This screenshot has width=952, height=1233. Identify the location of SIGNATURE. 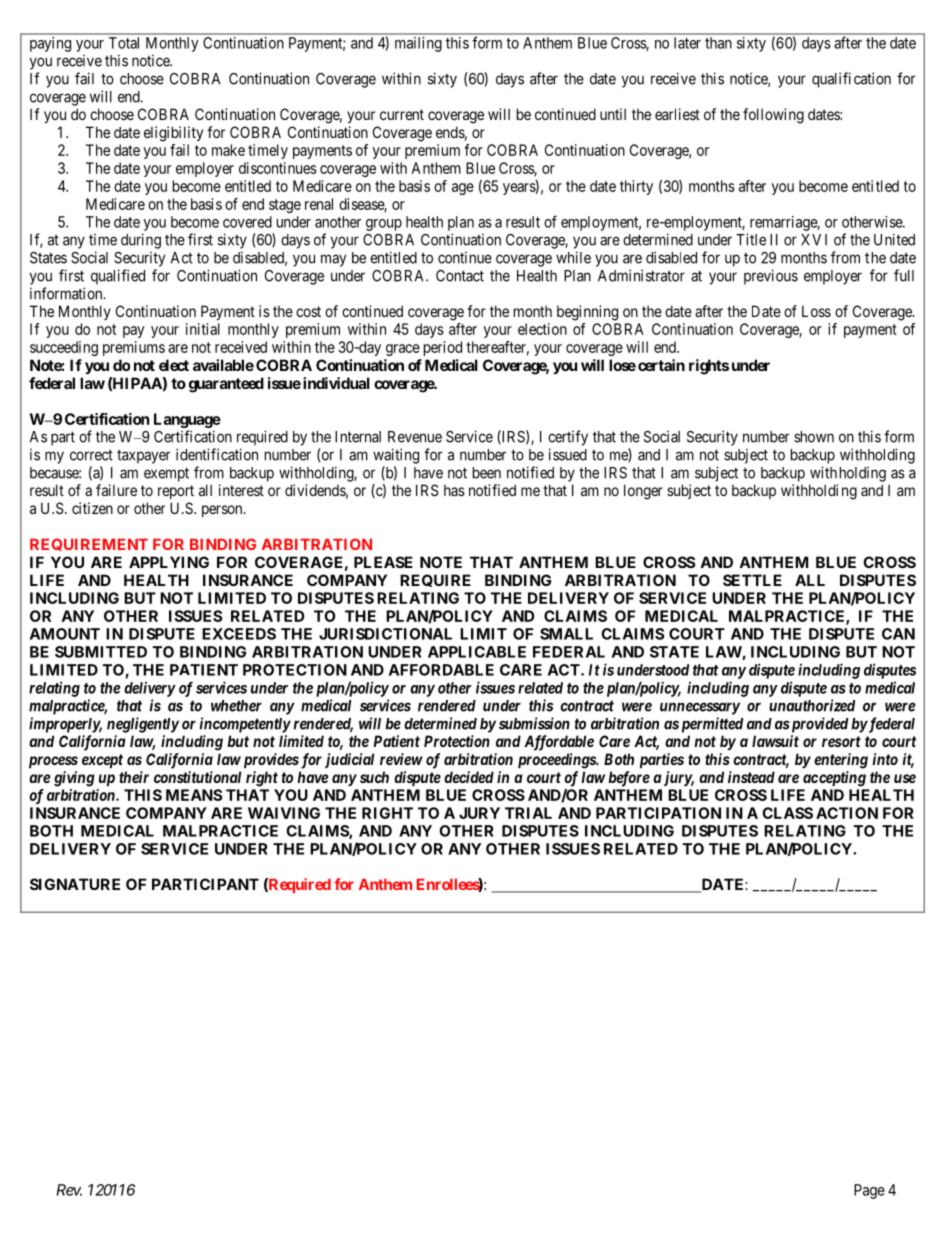
(75, 884).
